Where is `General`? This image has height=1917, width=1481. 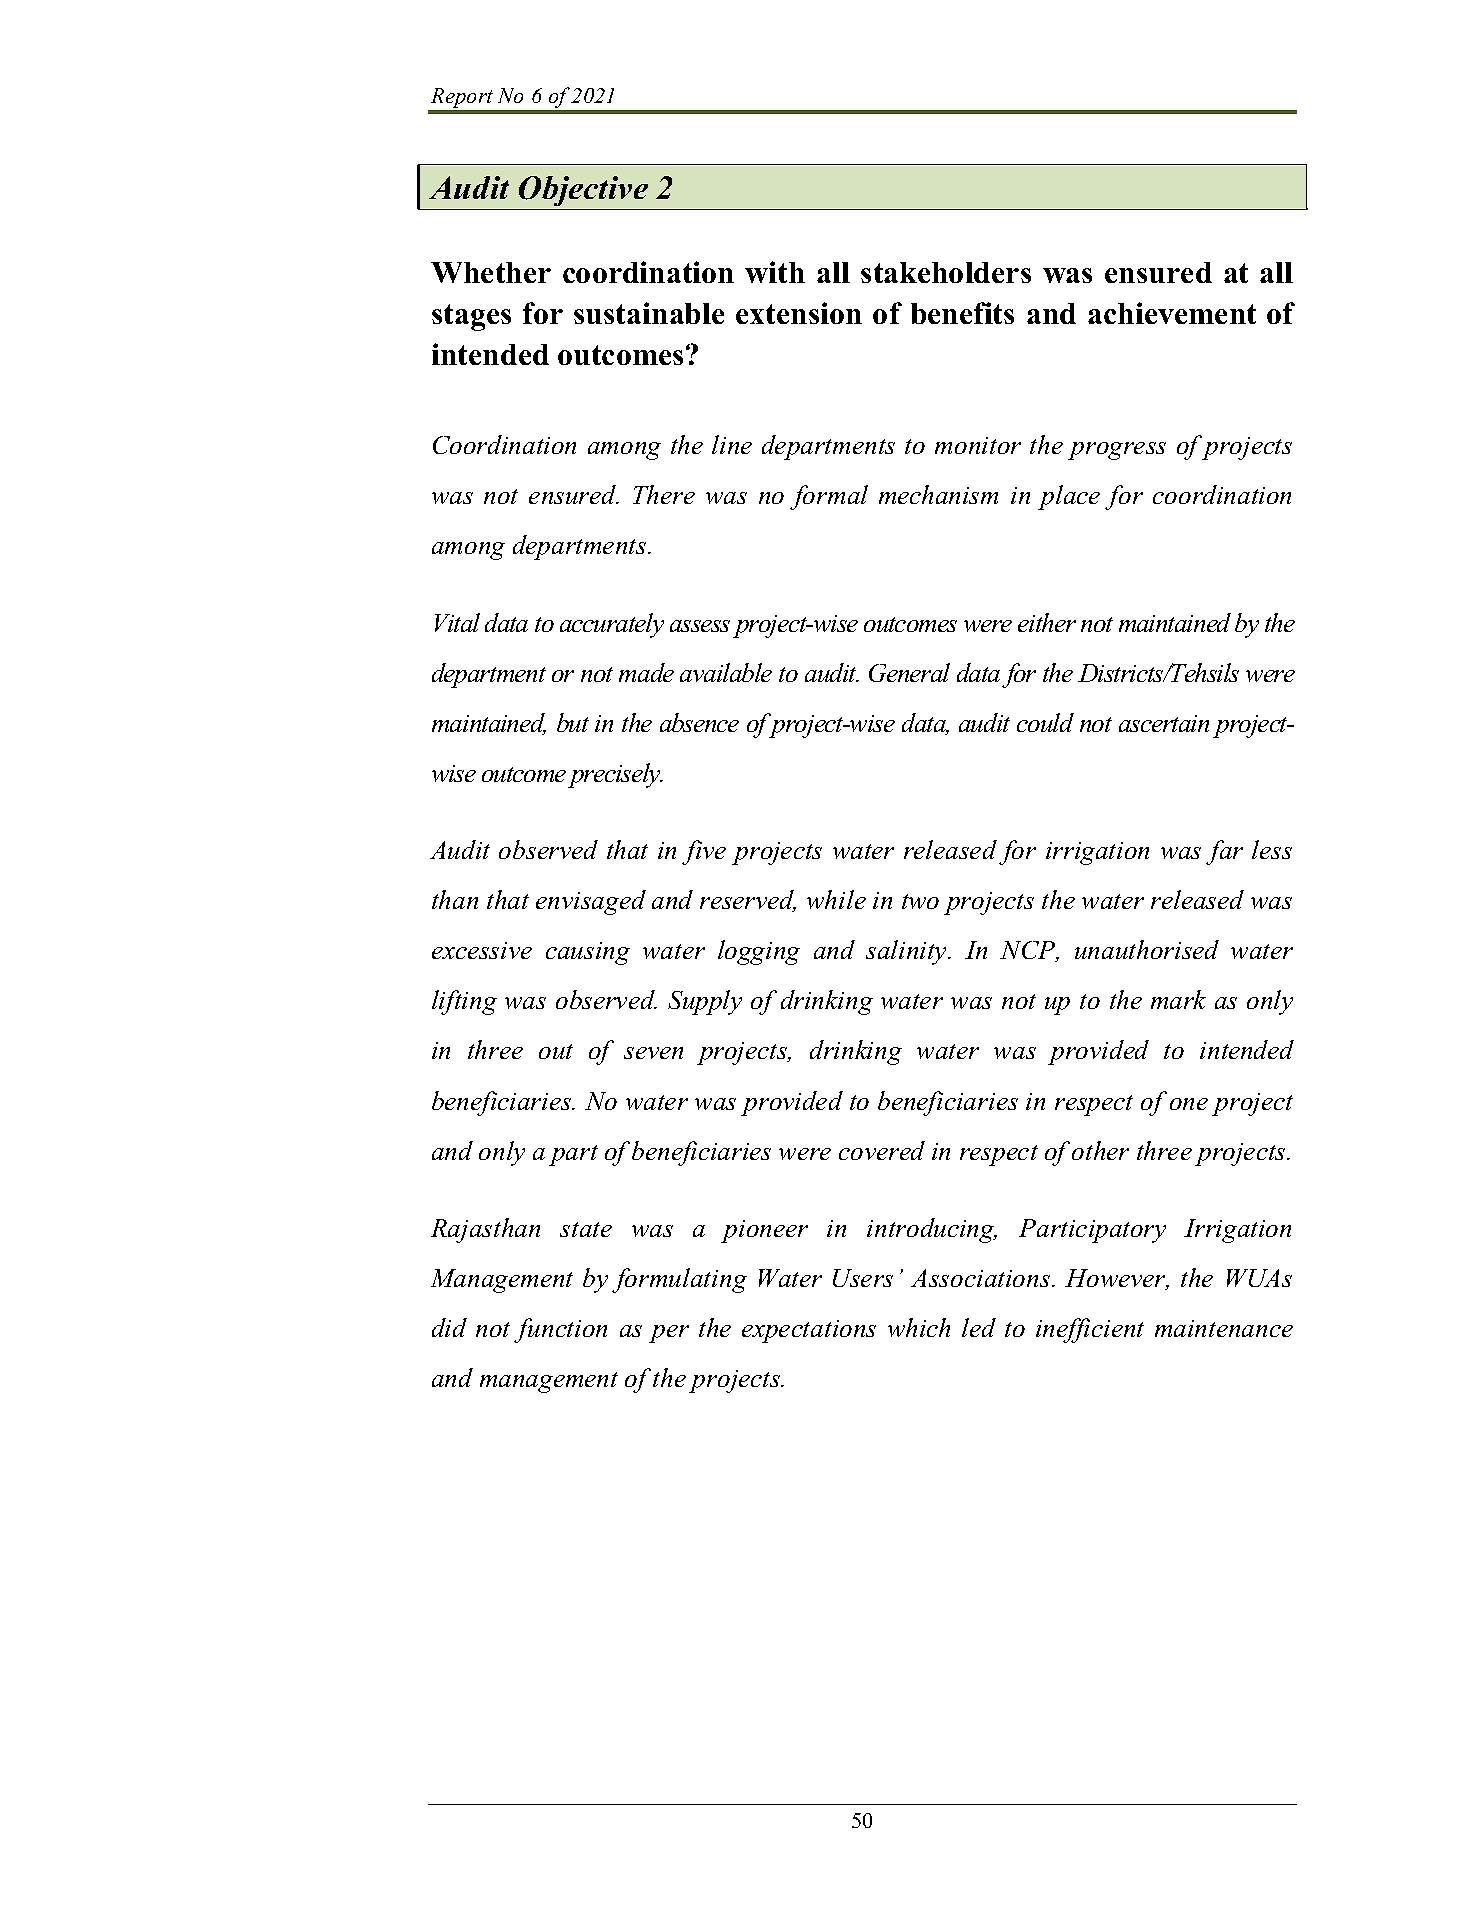
General is located at coordinates (909, 672).
